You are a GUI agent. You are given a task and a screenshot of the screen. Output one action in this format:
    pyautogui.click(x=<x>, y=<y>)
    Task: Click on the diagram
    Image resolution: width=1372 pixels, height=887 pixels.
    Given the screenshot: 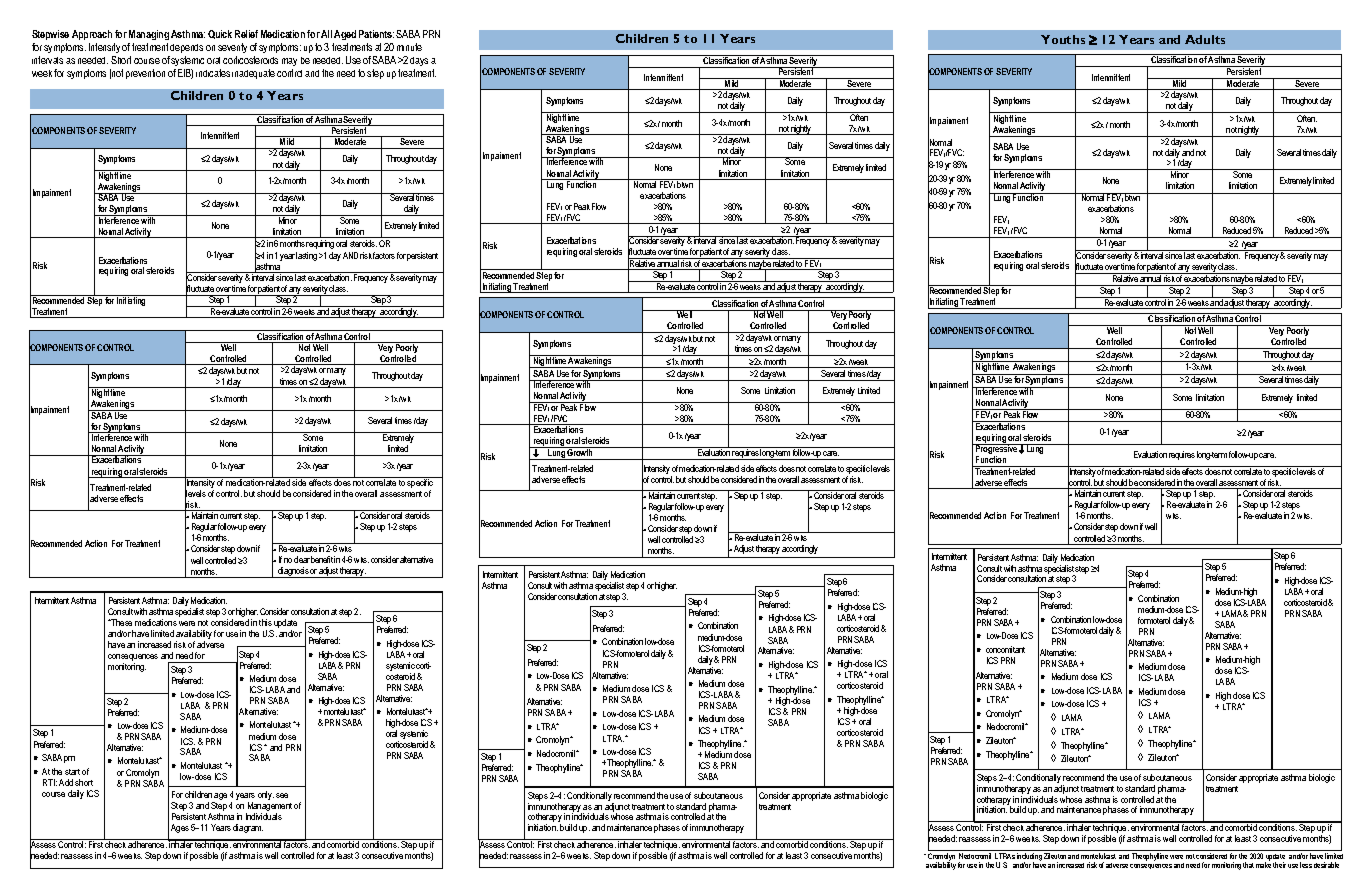 What is the action you would take?
    pyautogui.click(x=248, y=828)
